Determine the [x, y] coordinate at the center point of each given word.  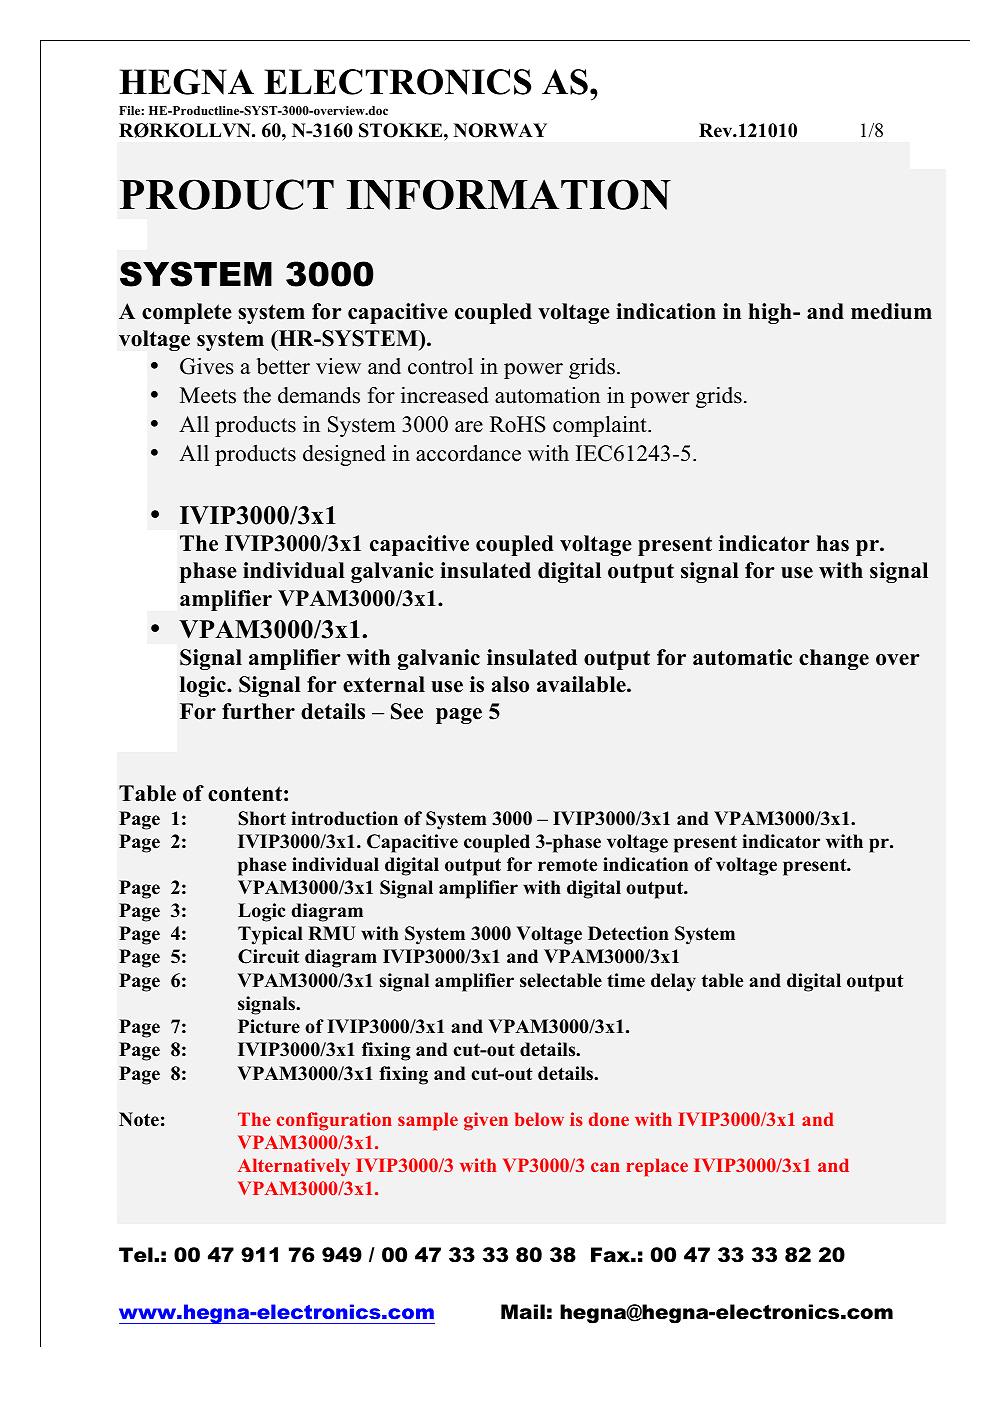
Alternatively [294, 1167]
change [834, 659]
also [510, 684]
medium [891, 311]
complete [187, 313]
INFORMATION [509, 194]
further [258, 711]
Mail [523, 1312]
